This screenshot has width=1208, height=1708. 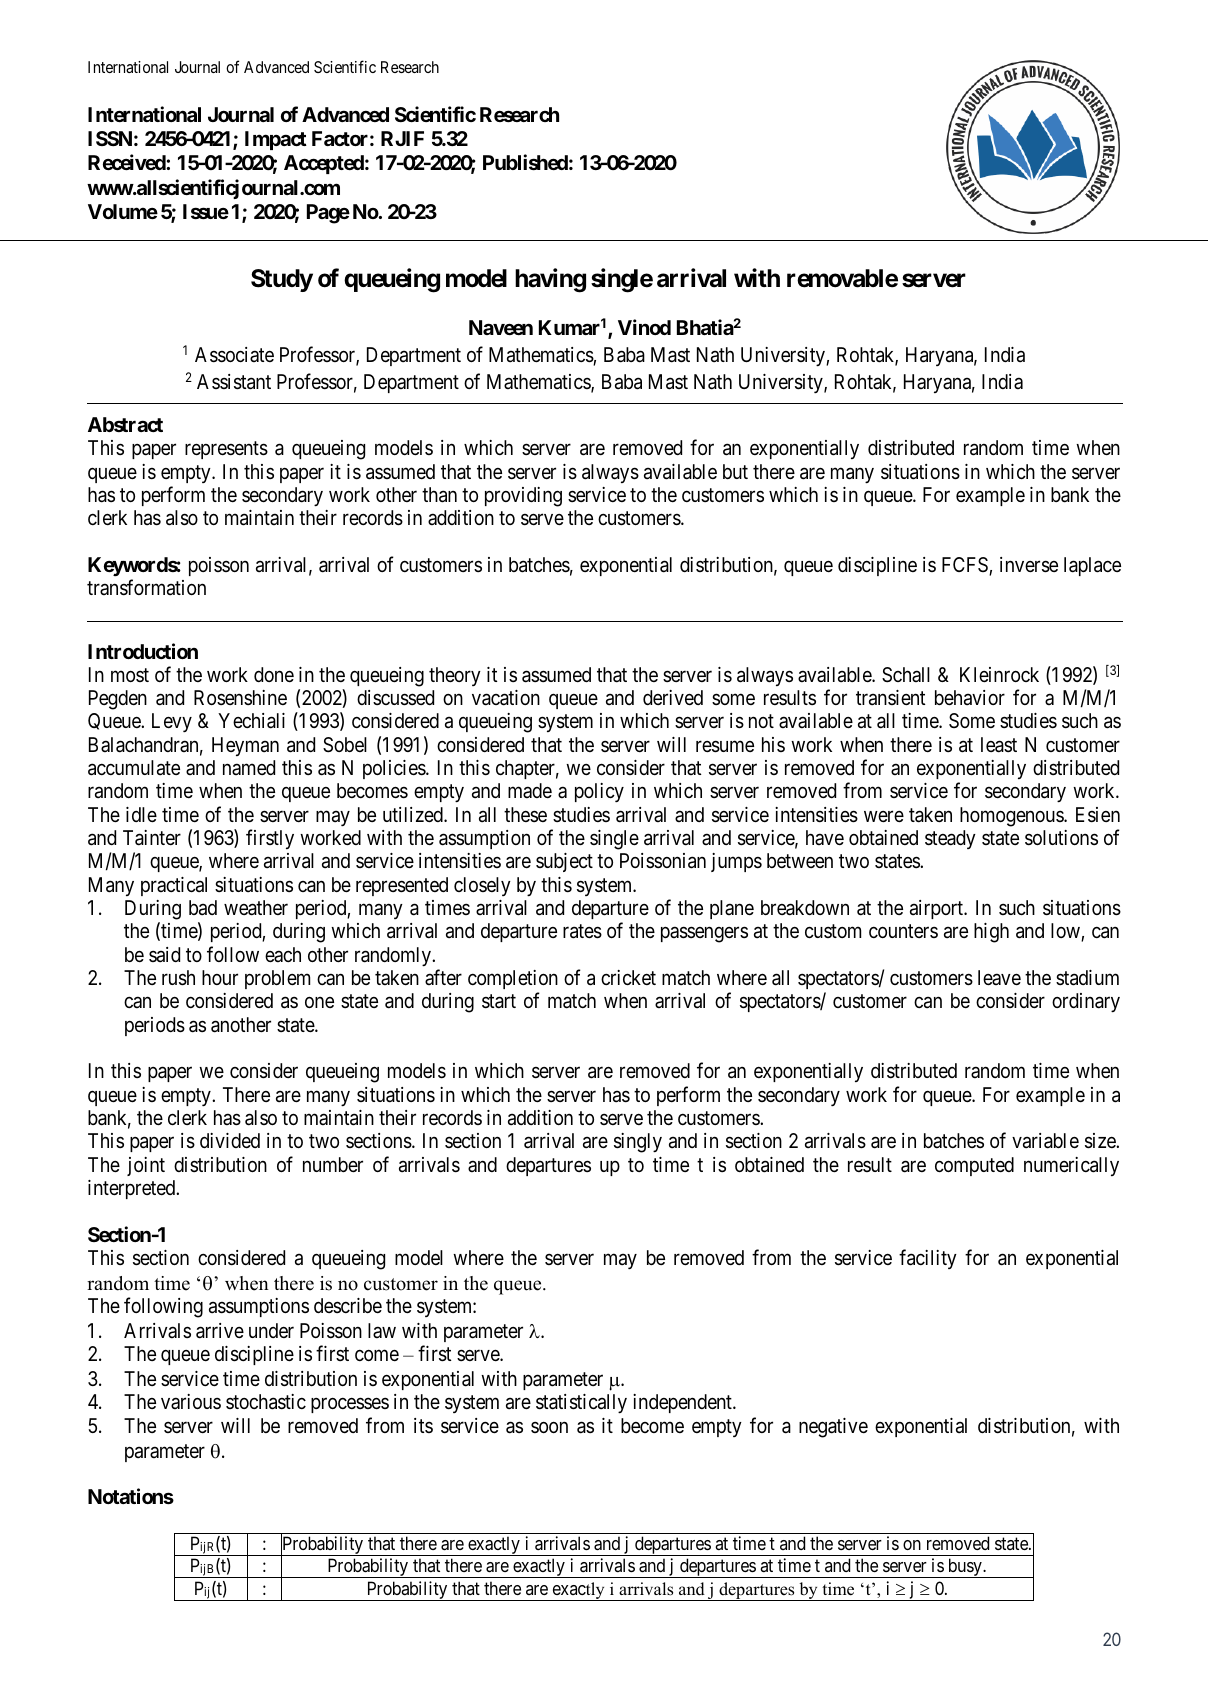 I want to click on divided, so click(x=230, y=1140).
